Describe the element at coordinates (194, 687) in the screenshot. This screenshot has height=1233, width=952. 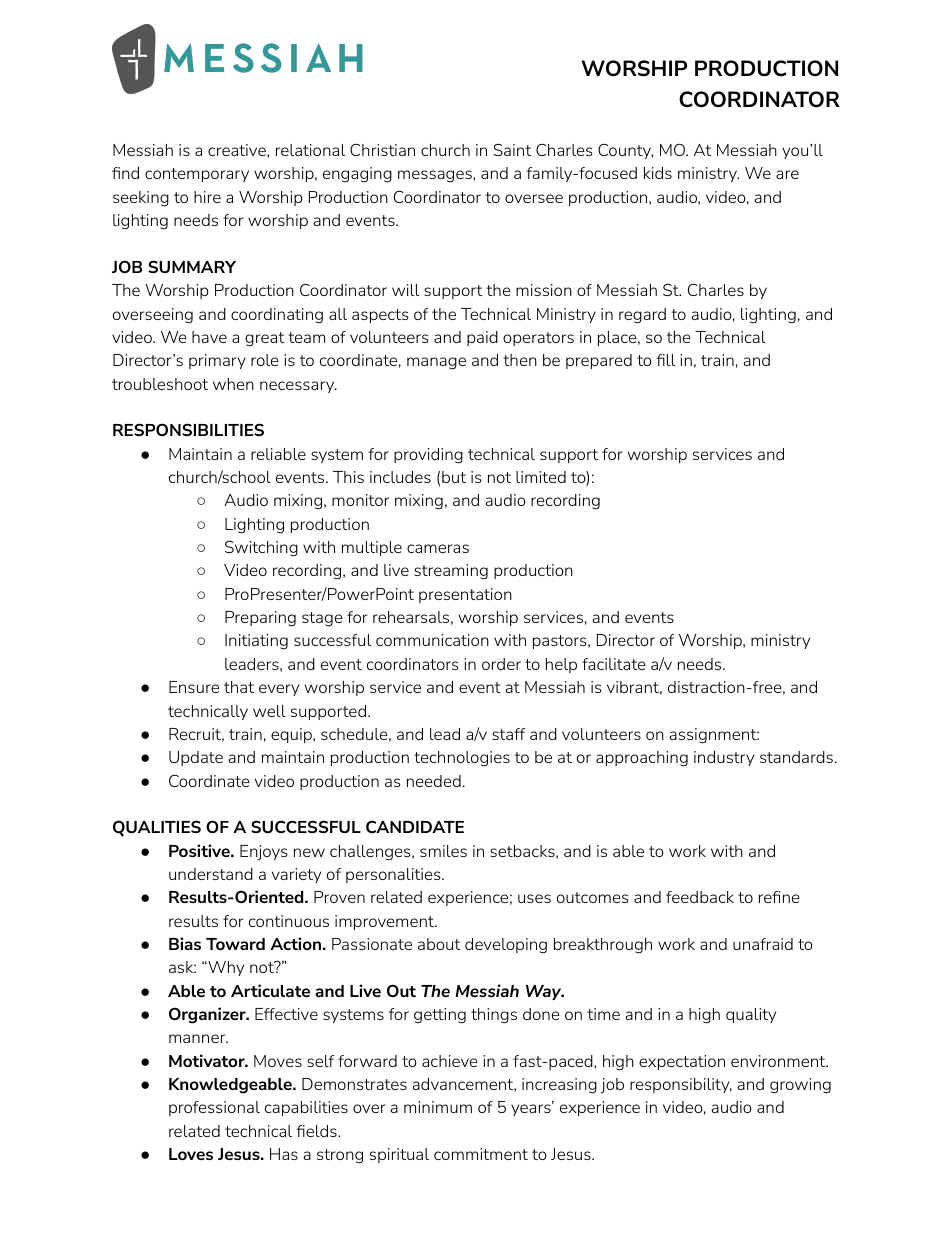
I see `Ensure` at that location.
